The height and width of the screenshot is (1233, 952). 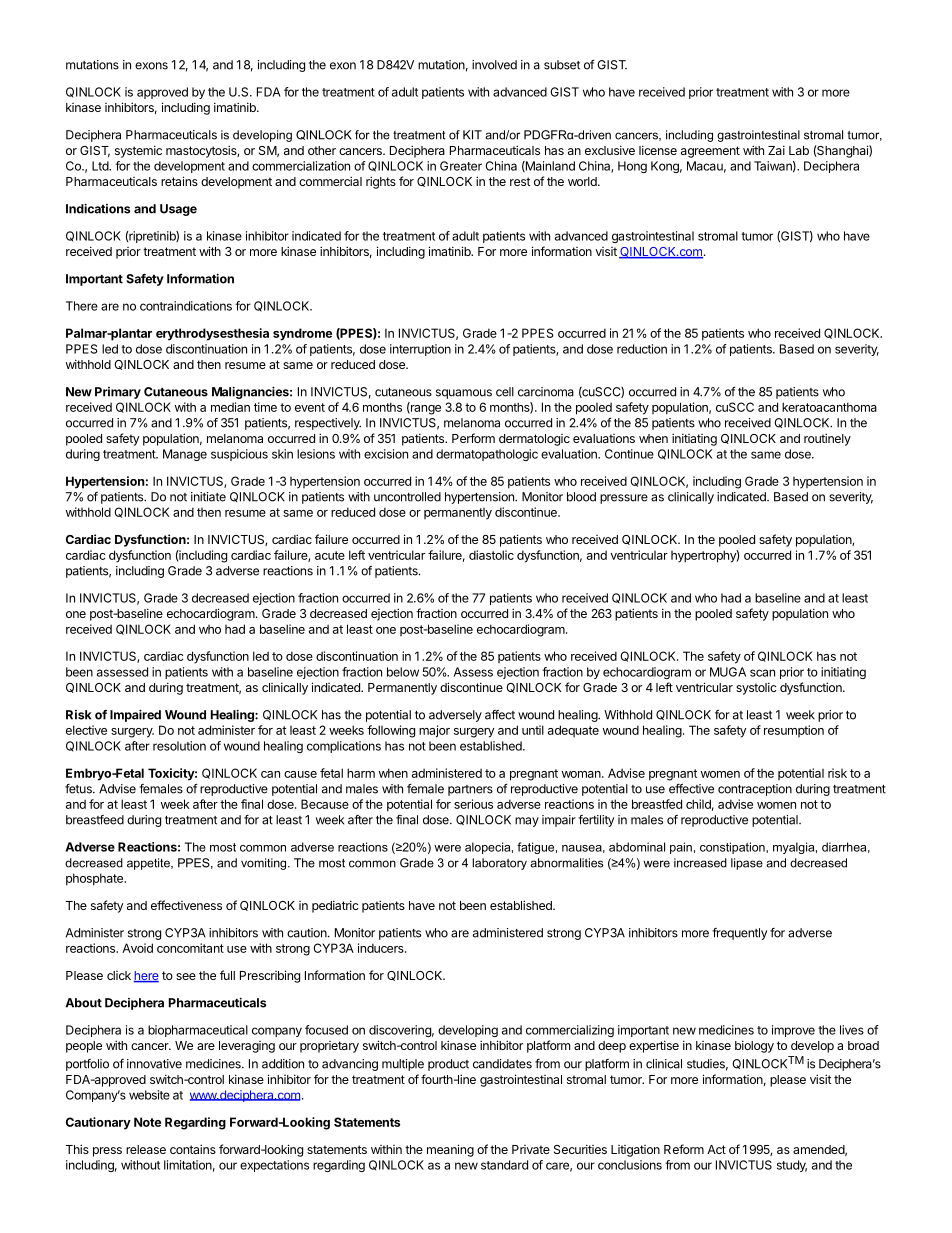 I want to click on meaning, so click(x=450, y=1150).
